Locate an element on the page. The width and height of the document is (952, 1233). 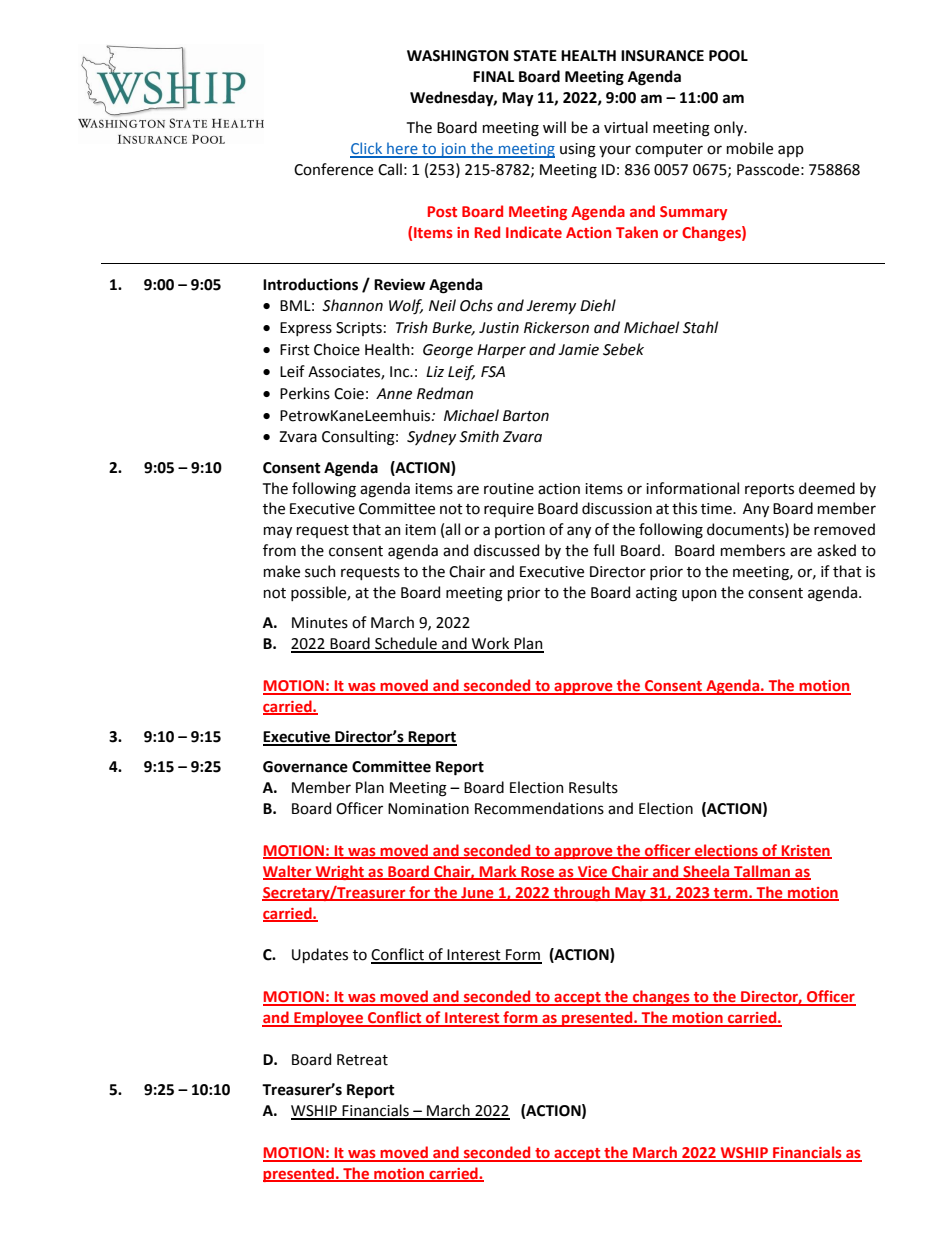
through is located at coordinates (582, 893).
